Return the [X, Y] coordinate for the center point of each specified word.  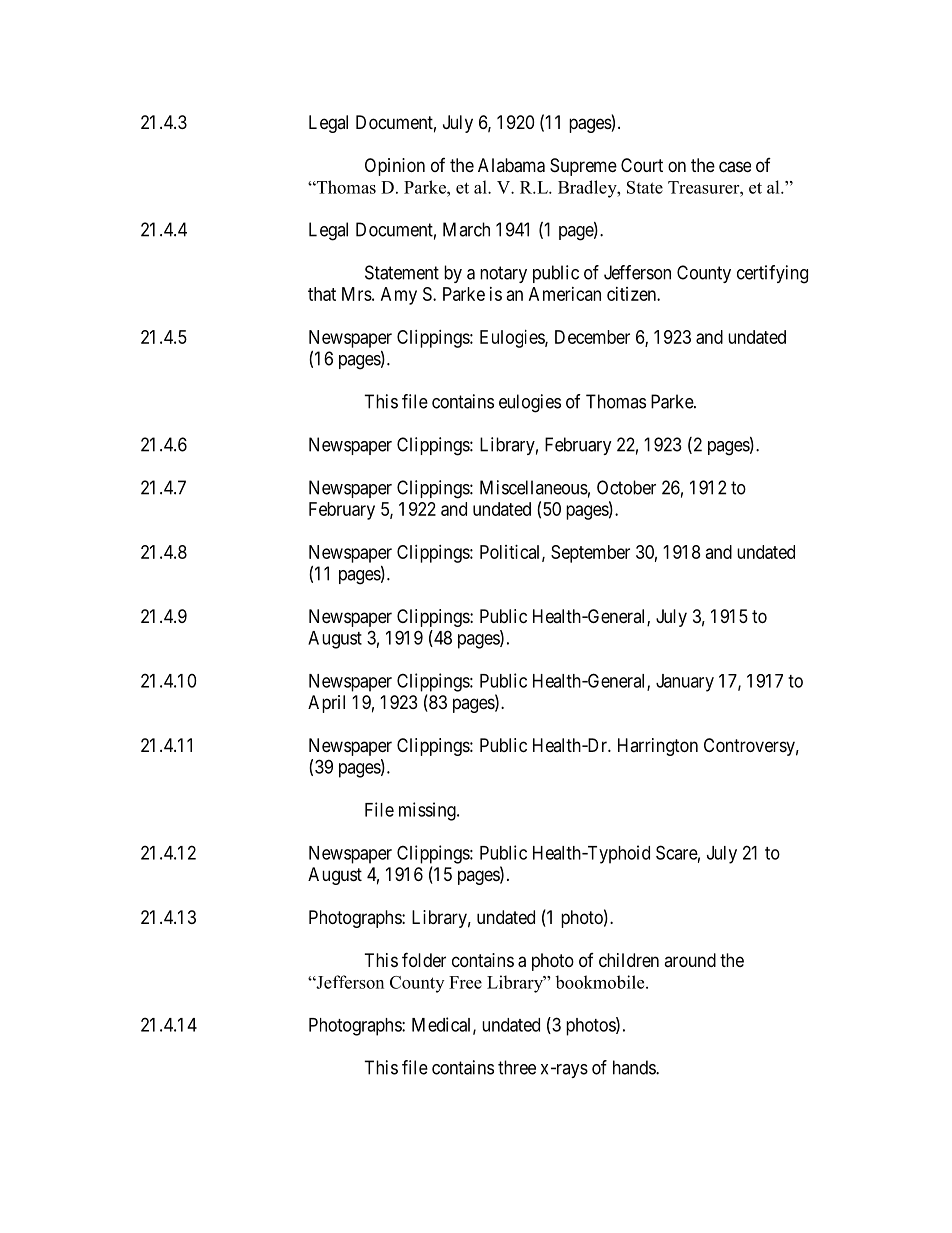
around [690, 960]
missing [428, 811]
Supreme [583, 167]
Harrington [658, 747]
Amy [399, 296]
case [735, 167]
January [685, 683]
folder [424, 959]
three [517, 1067]
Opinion [395, 167]
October [626, 487]
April [326, 704]
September [590, 554]
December [592, 337]
